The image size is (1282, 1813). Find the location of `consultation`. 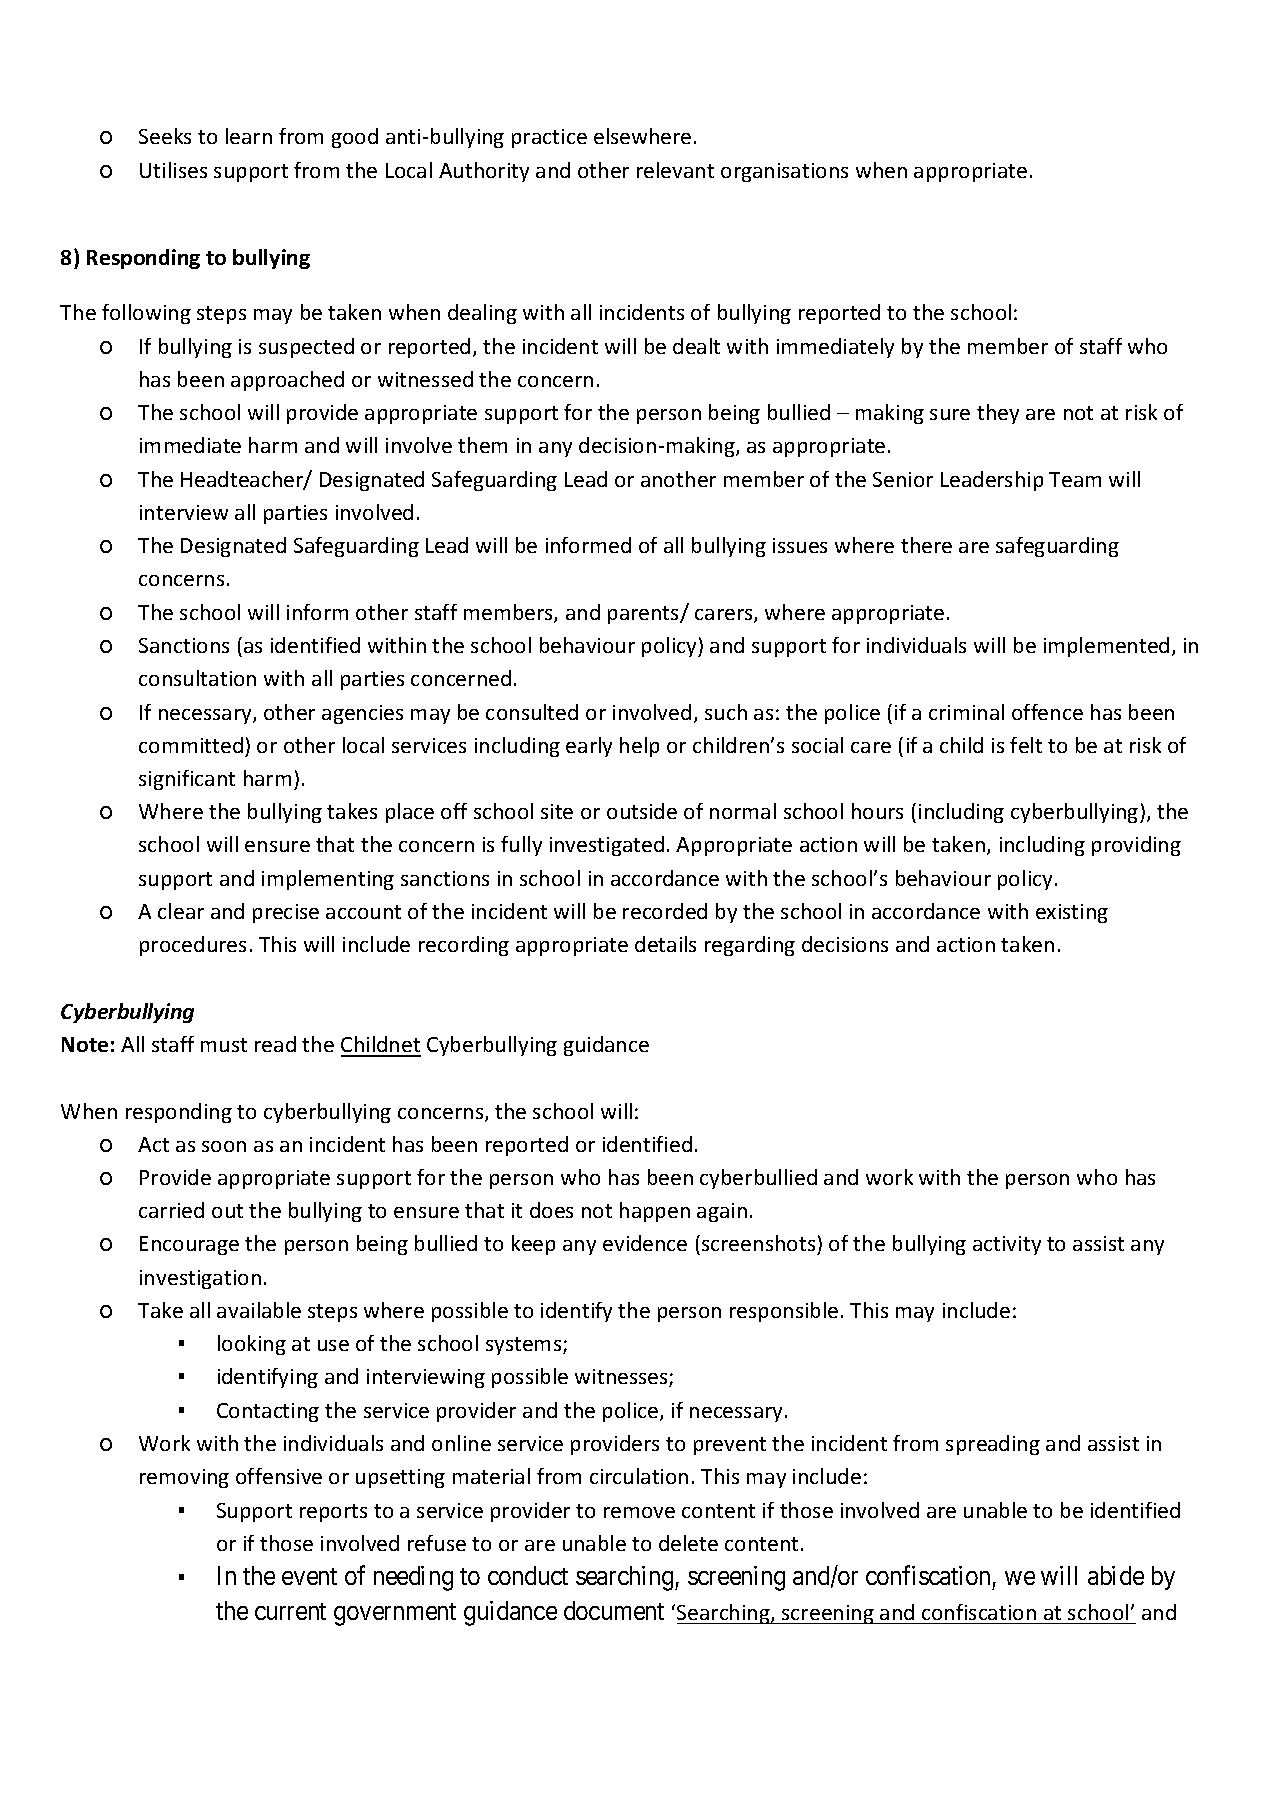

consultation is located at coordinates (197, 678).
